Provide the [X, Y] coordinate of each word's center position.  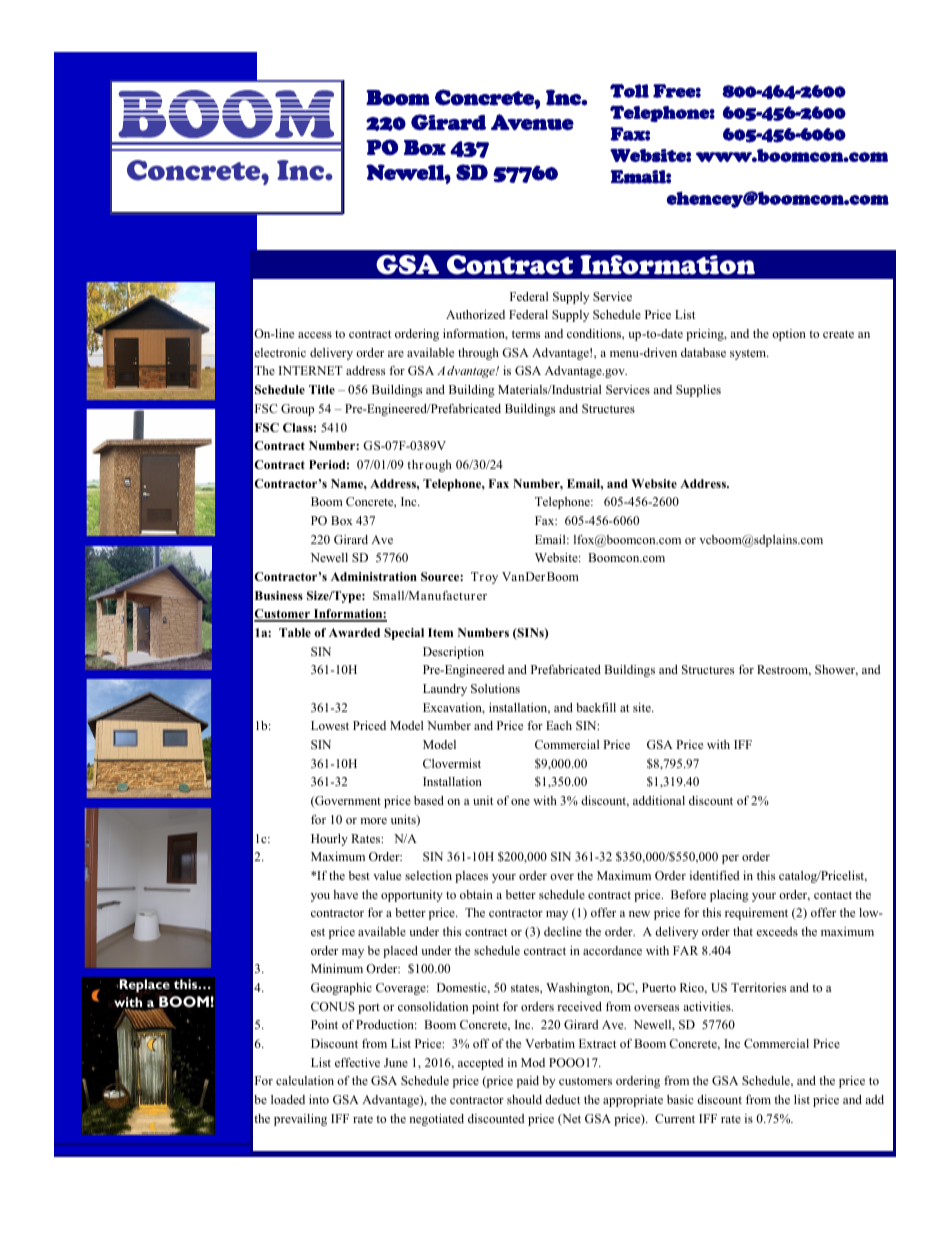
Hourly [329, 840]
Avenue [532, 122]
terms [526, 334]
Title [322, 389]
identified [714, 875]
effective [357, 1062]
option [789, 335]
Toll [629, 91]
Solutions [495, 688]
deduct [562, 1099]
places [471, 877]
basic [680, 1099]
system [749, 354]
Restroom [784, 670]
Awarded [354, 632]
